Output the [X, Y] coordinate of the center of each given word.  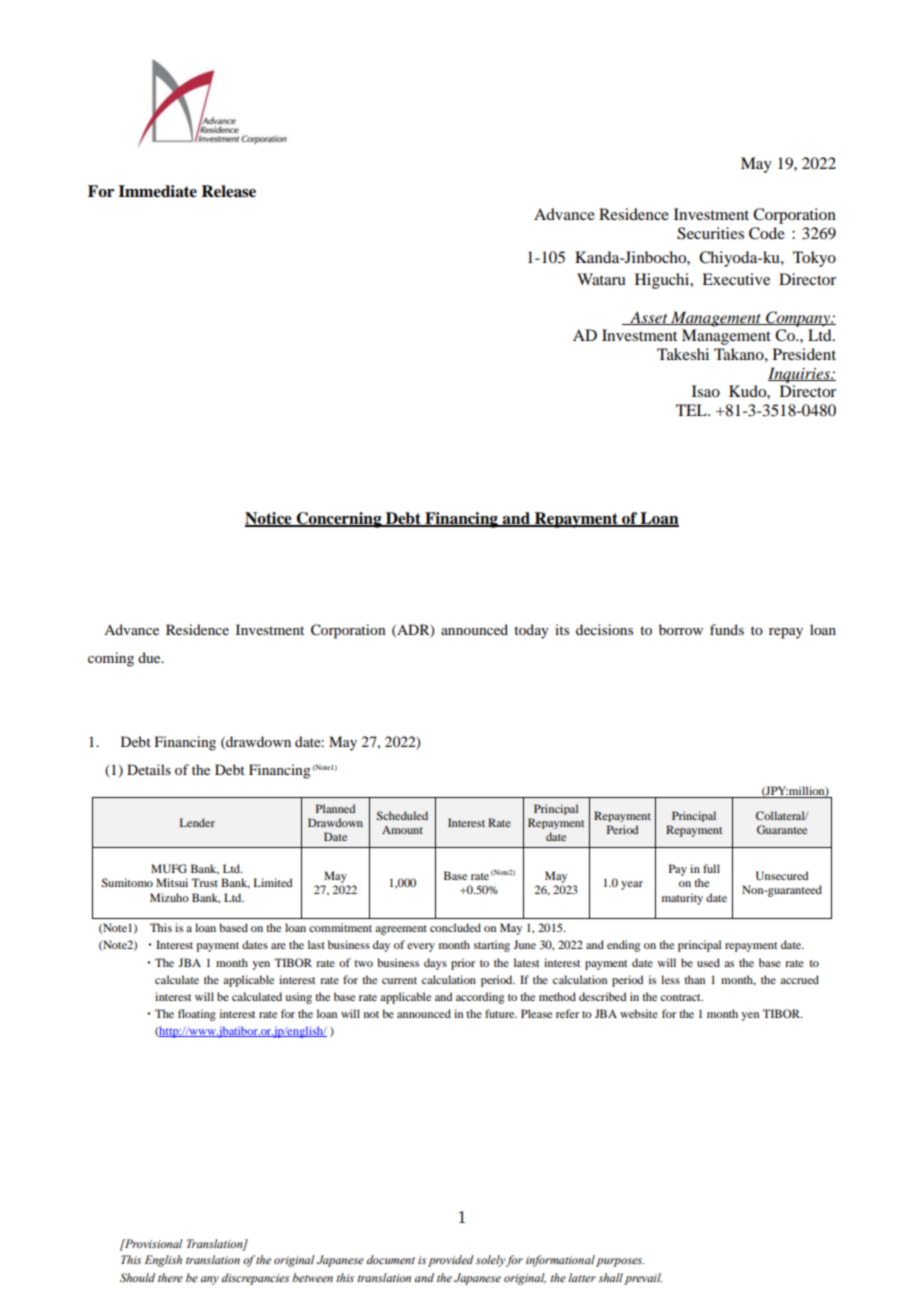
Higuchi [663, 281]
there [170, 1277]
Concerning [339, 520]
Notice [269, 519]
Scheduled [402, 815]
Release [228, 191]
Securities [710, 233]
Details [149, 769]
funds [727, 629]
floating [197, 1015]
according [480, 998]
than [694, 979]
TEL [692, 410]
